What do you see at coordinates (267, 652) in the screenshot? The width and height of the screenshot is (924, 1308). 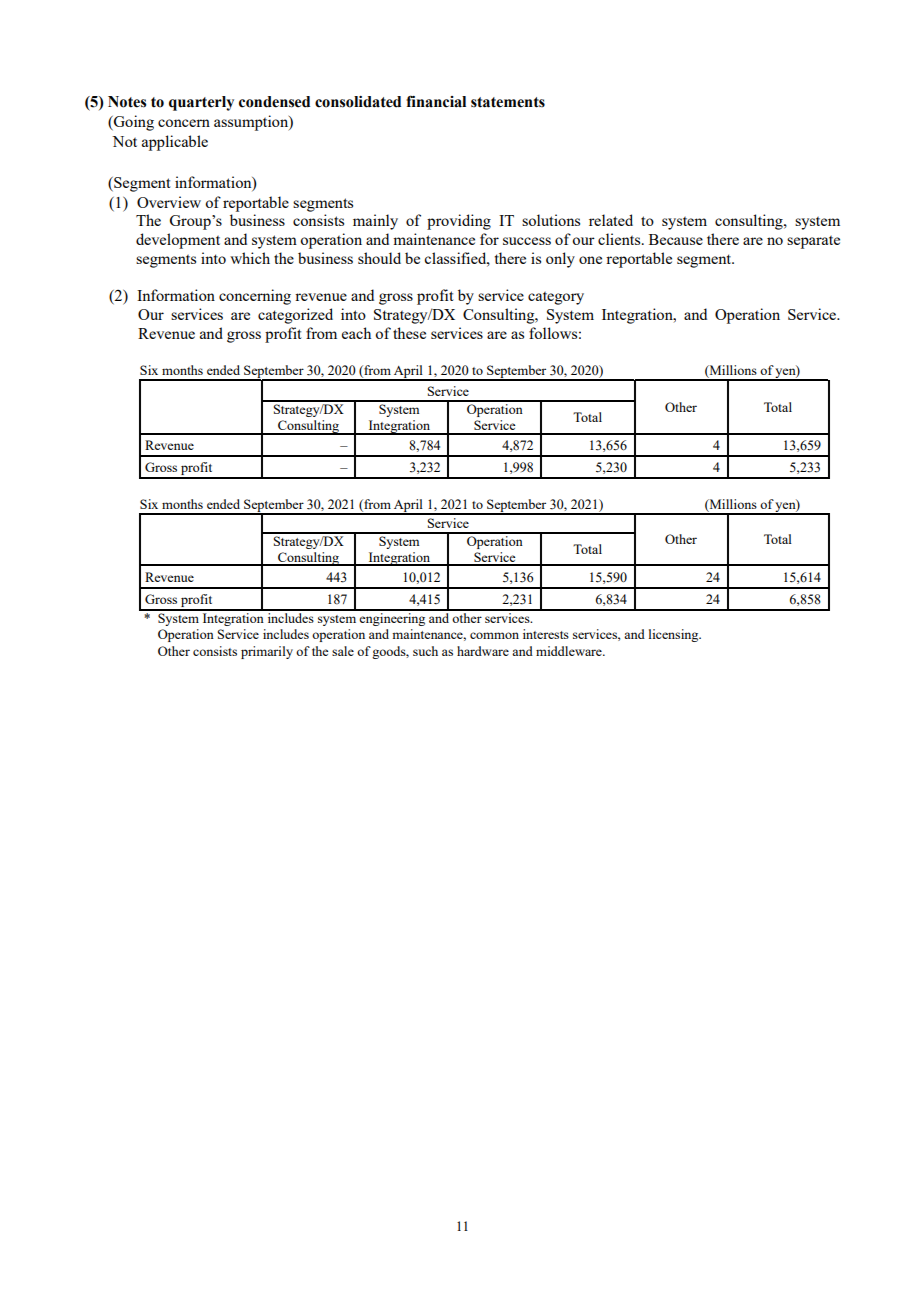 I see `primarily` at bounding box center [267, 652].
